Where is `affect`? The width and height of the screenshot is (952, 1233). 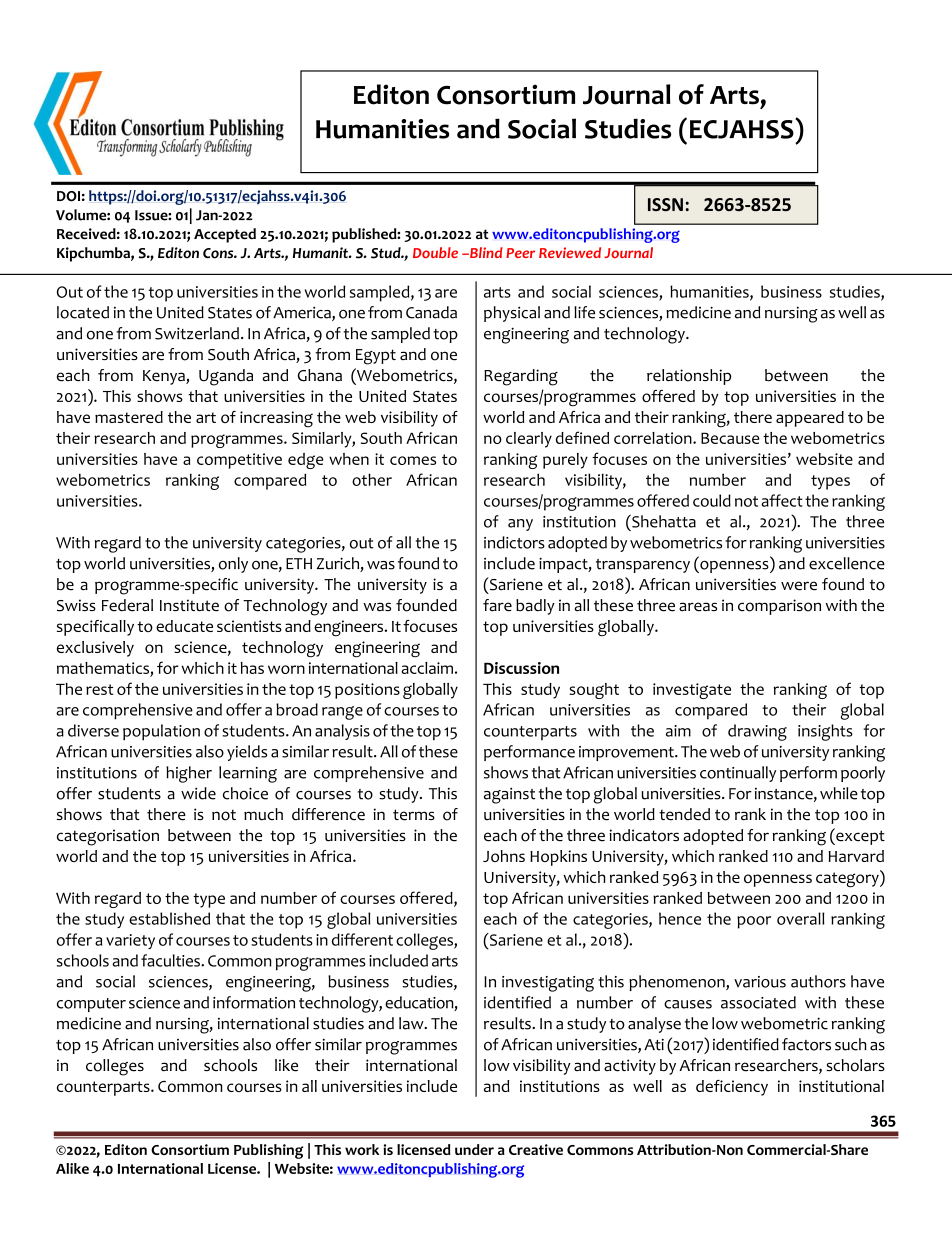 affect is located at coordinates (782, 500).
